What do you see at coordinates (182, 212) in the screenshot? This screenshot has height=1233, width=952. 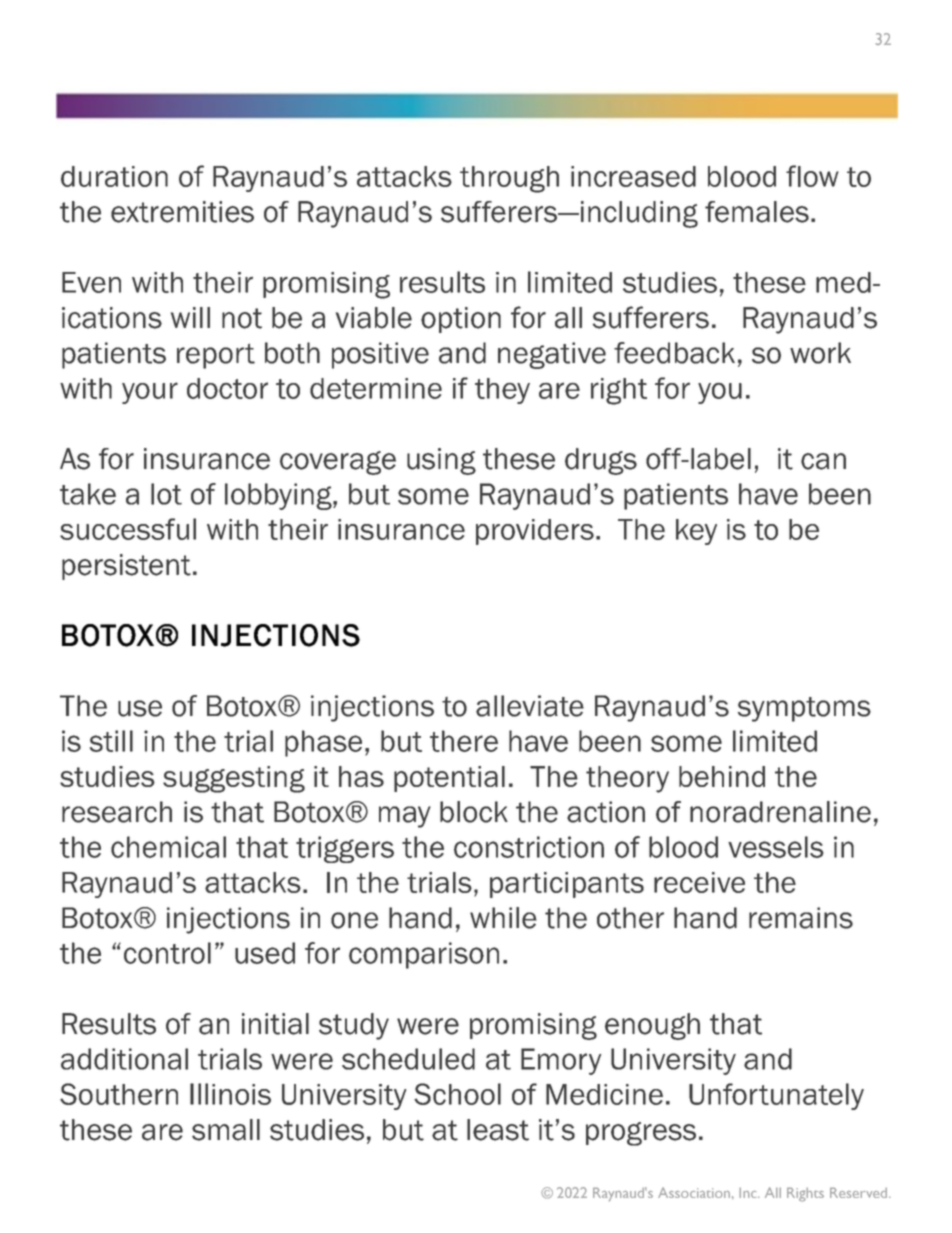 I see `extremities` at bounding box center [182, 212].
